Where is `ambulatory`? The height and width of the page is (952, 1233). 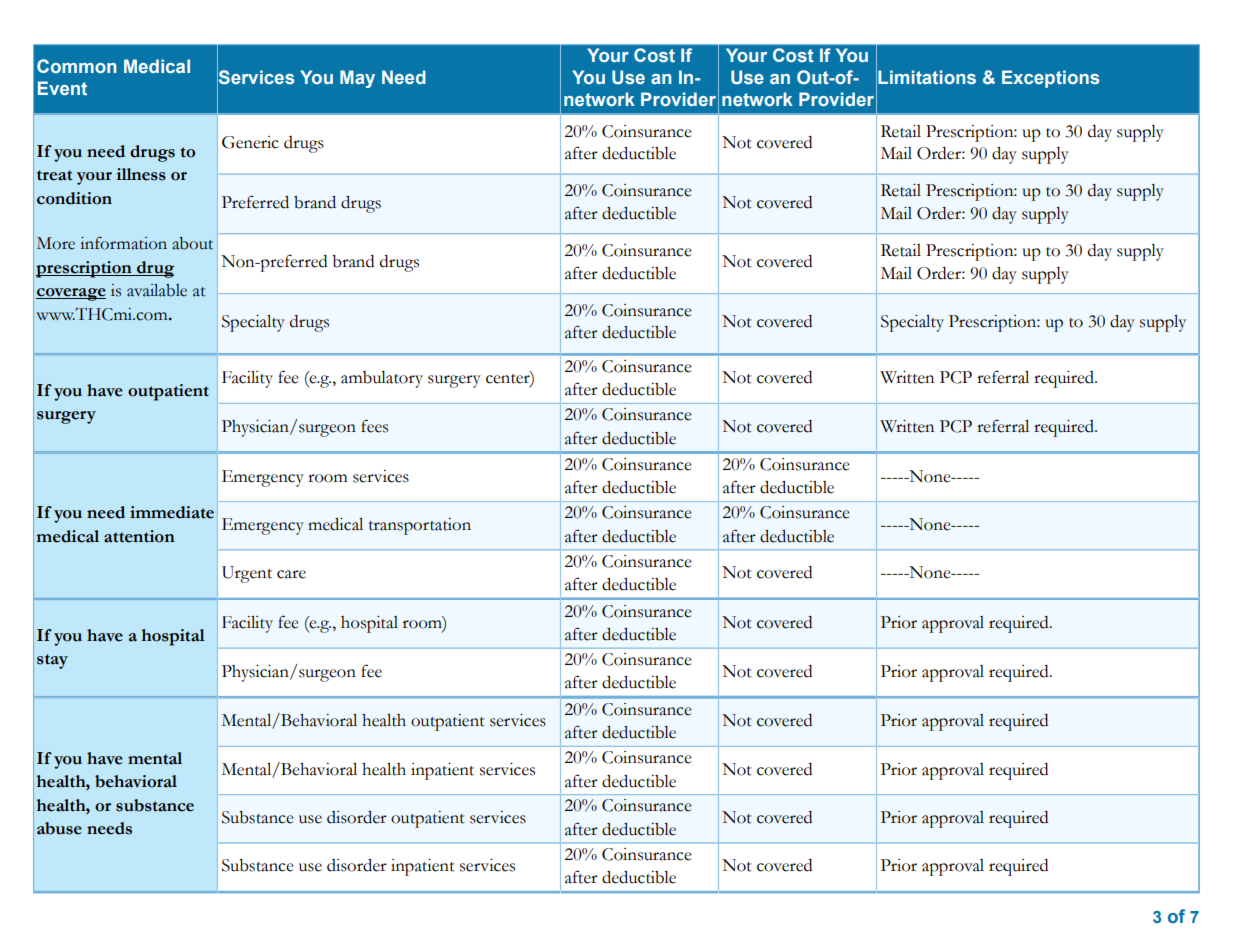 ambulatory is located at coordinates (382, 379).
